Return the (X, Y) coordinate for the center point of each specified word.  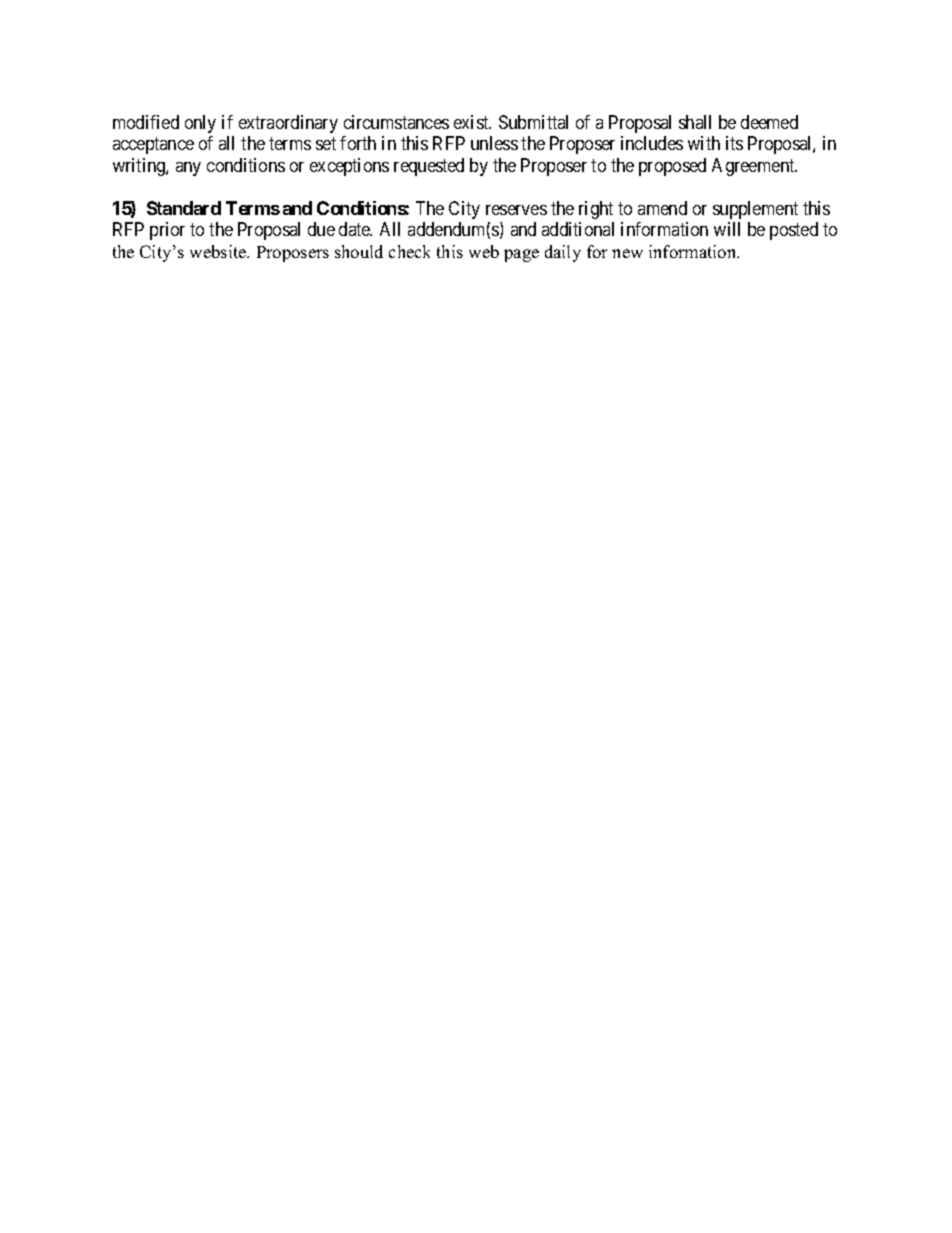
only (200, 124)
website (219, 251)
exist (472, 122)
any (188, 169)
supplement (755, 210)
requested (429, 167)
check (409, 251)
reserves (516, 210)
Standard (184, 208)
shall (695, 122)
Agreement (754, 167)
